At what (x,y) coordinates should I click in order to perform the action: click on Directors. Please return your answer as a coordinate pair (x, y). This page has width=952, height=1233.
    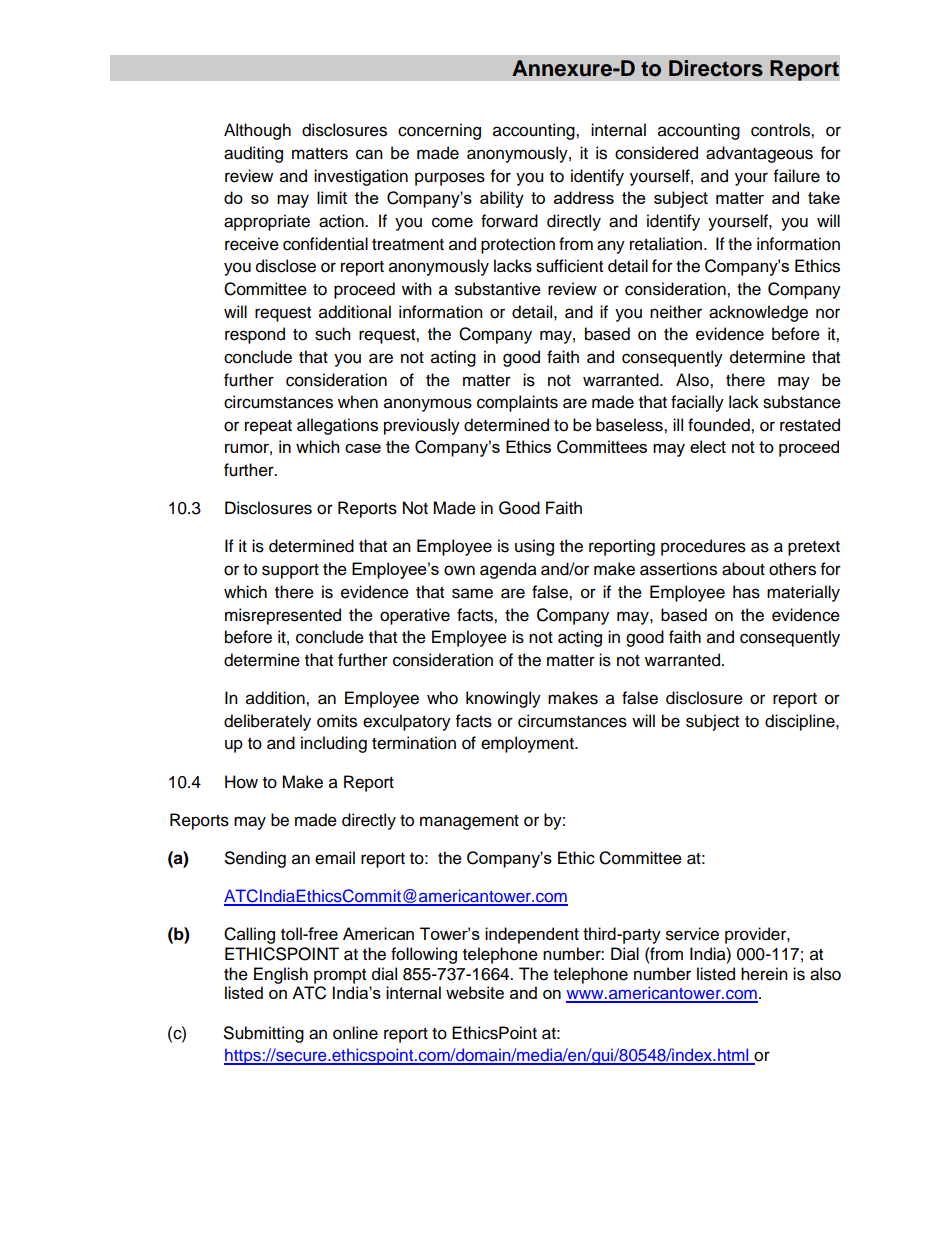
    Looking at the image, I should click on (716, 68).
